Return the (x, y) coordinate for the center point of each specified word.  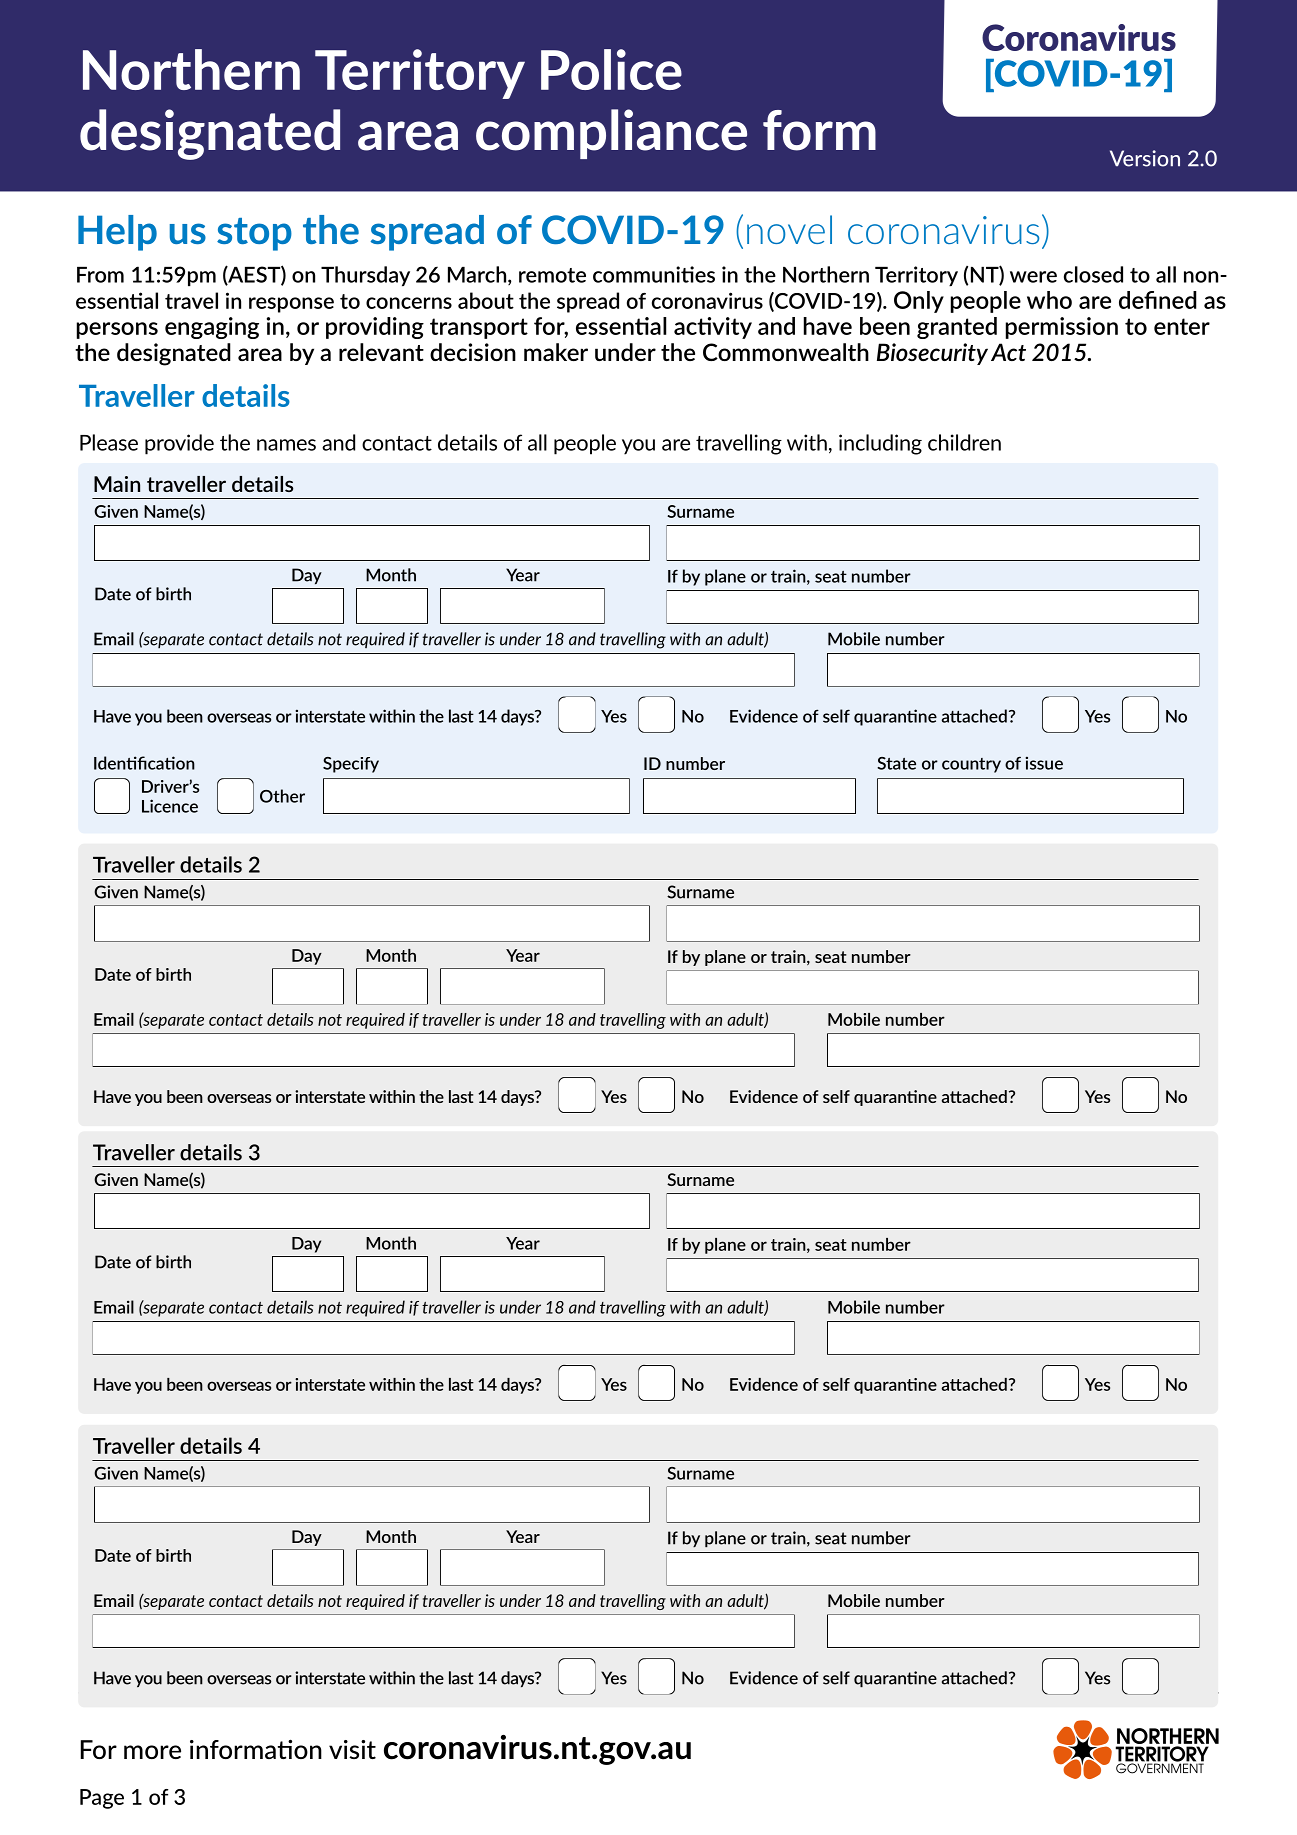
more (152, 1752)
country (971, 765)
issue (1044, 763)
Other (282, 796)
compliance (611, 134)
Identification (144, 763)
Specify (351, 765)
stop (254, 234)
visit (352, 1749)
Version (1145, 158)
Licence (170, 806)
